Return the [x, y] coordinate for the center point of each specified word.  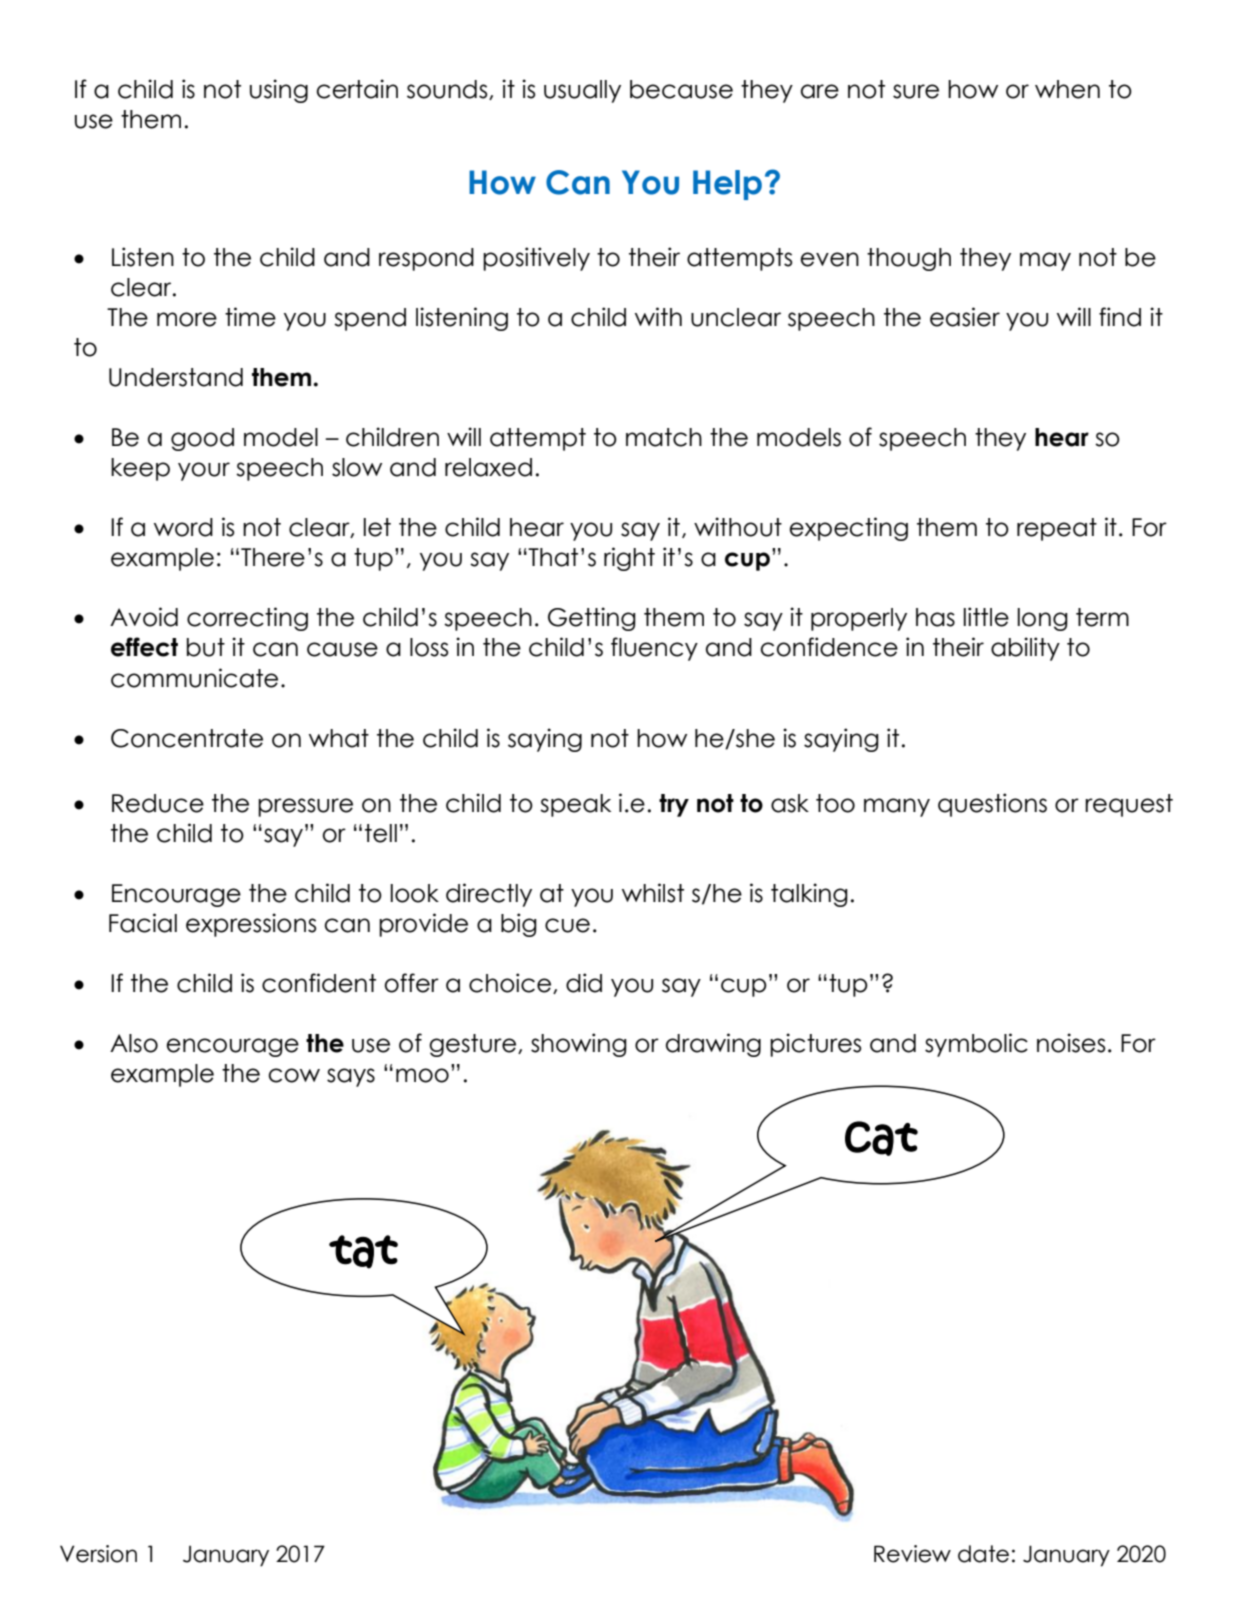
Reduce [158, 803]
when [1067, 89]
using [279, 91]
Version [98, 1554]
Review [912, 1554]
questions [992, 805]
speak [575, 805]
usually [582, 91]
